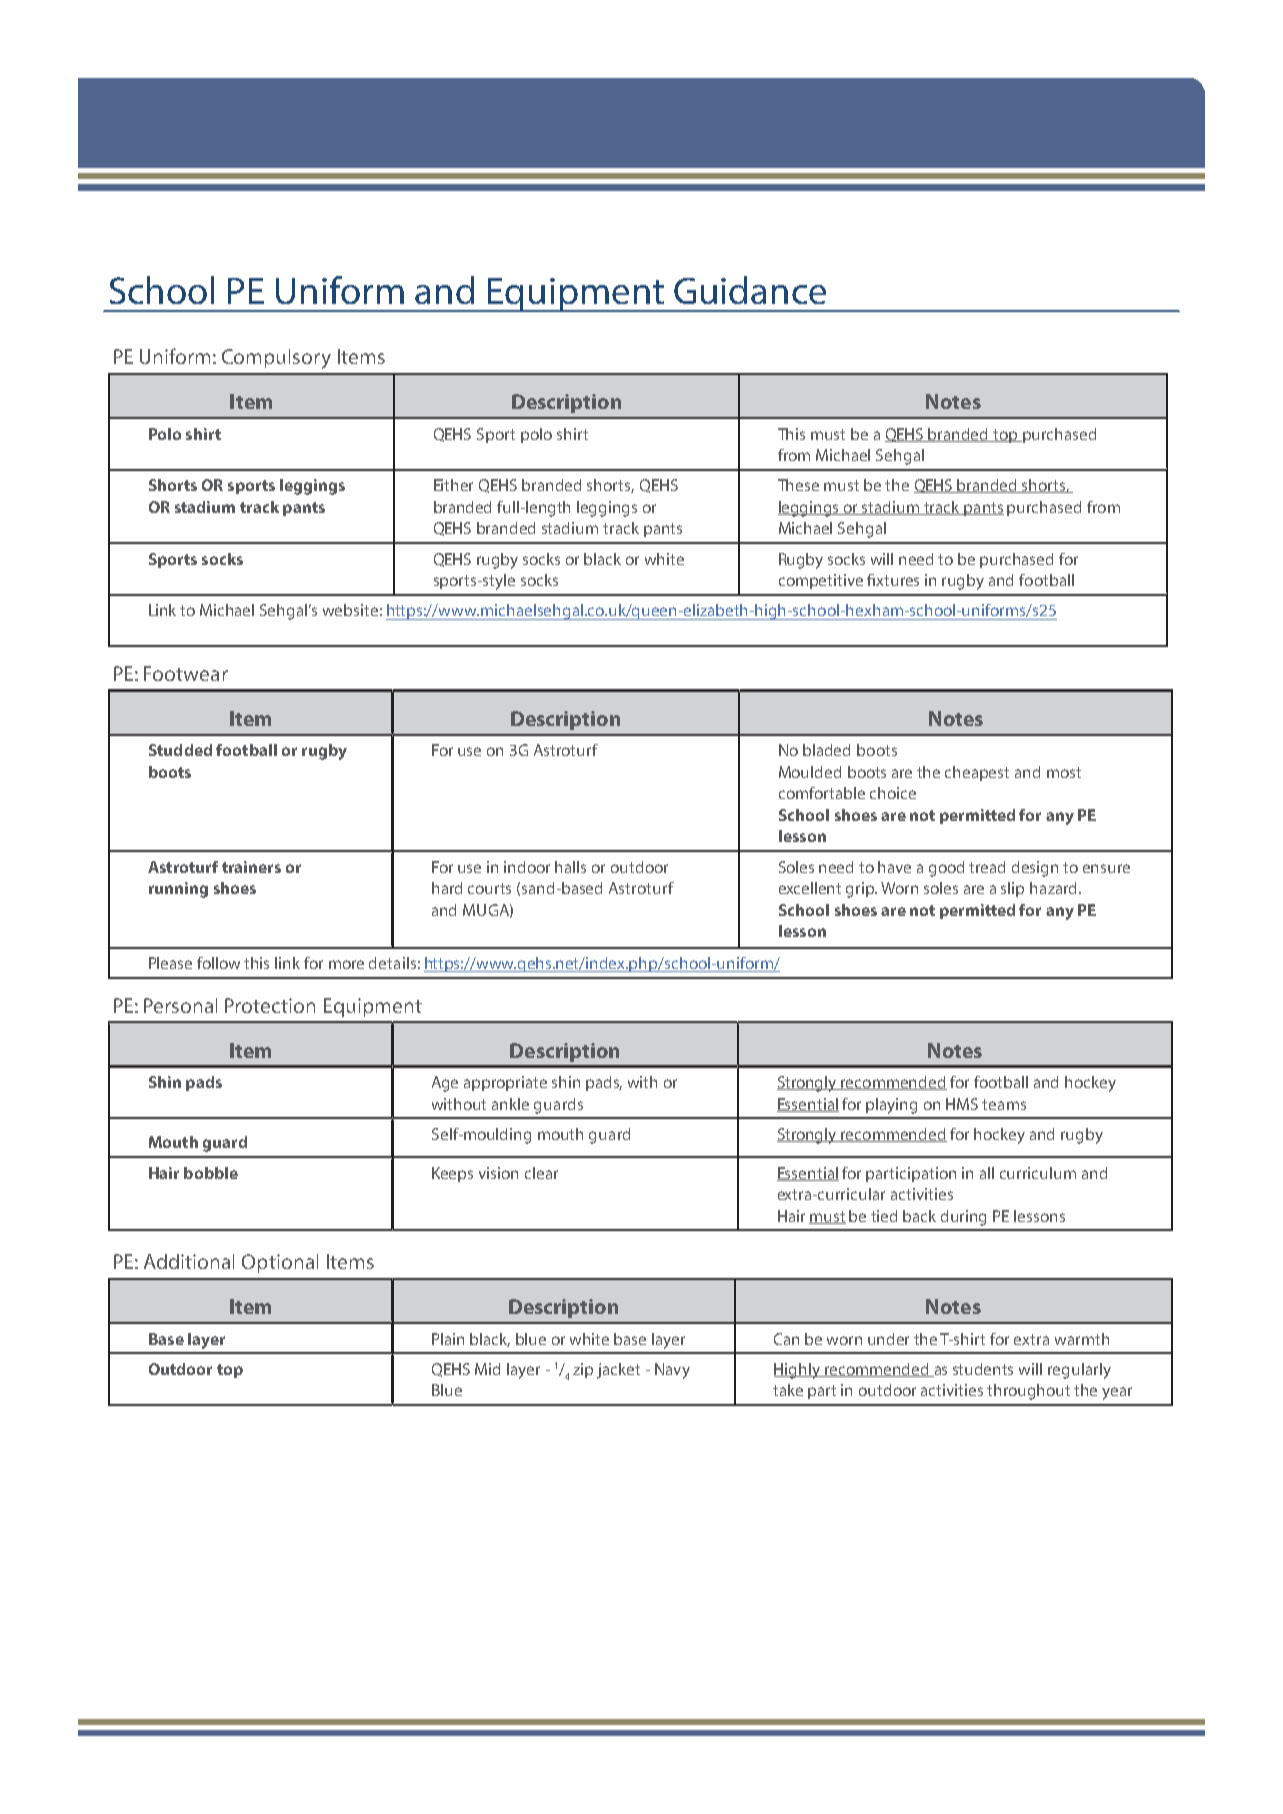  Describe the element at coordinates (280, 1263) in the screenshot. I see `Optional` at that location.
